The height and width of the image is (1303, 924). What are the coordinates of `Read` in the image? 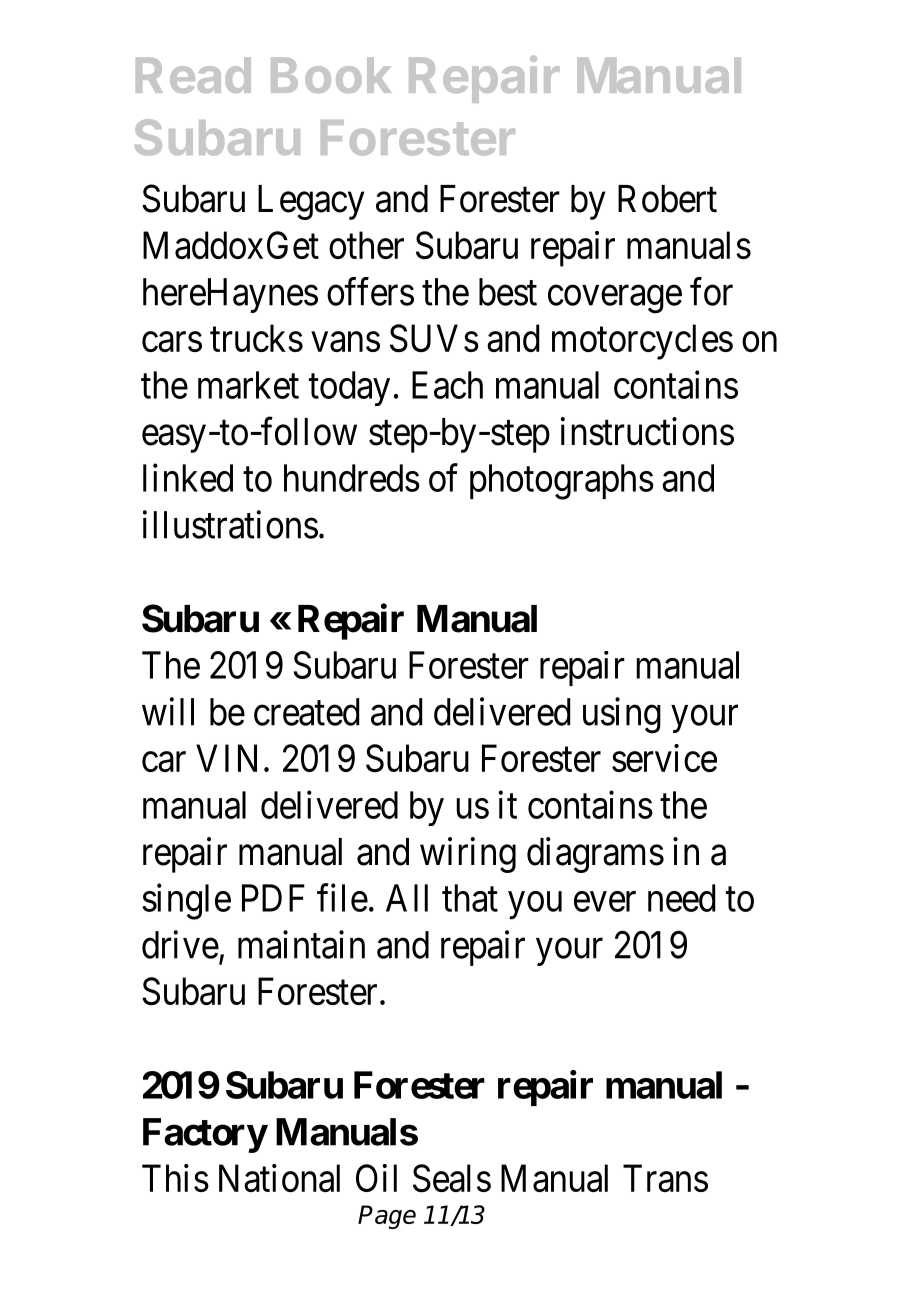 It's located at (193, 75).
